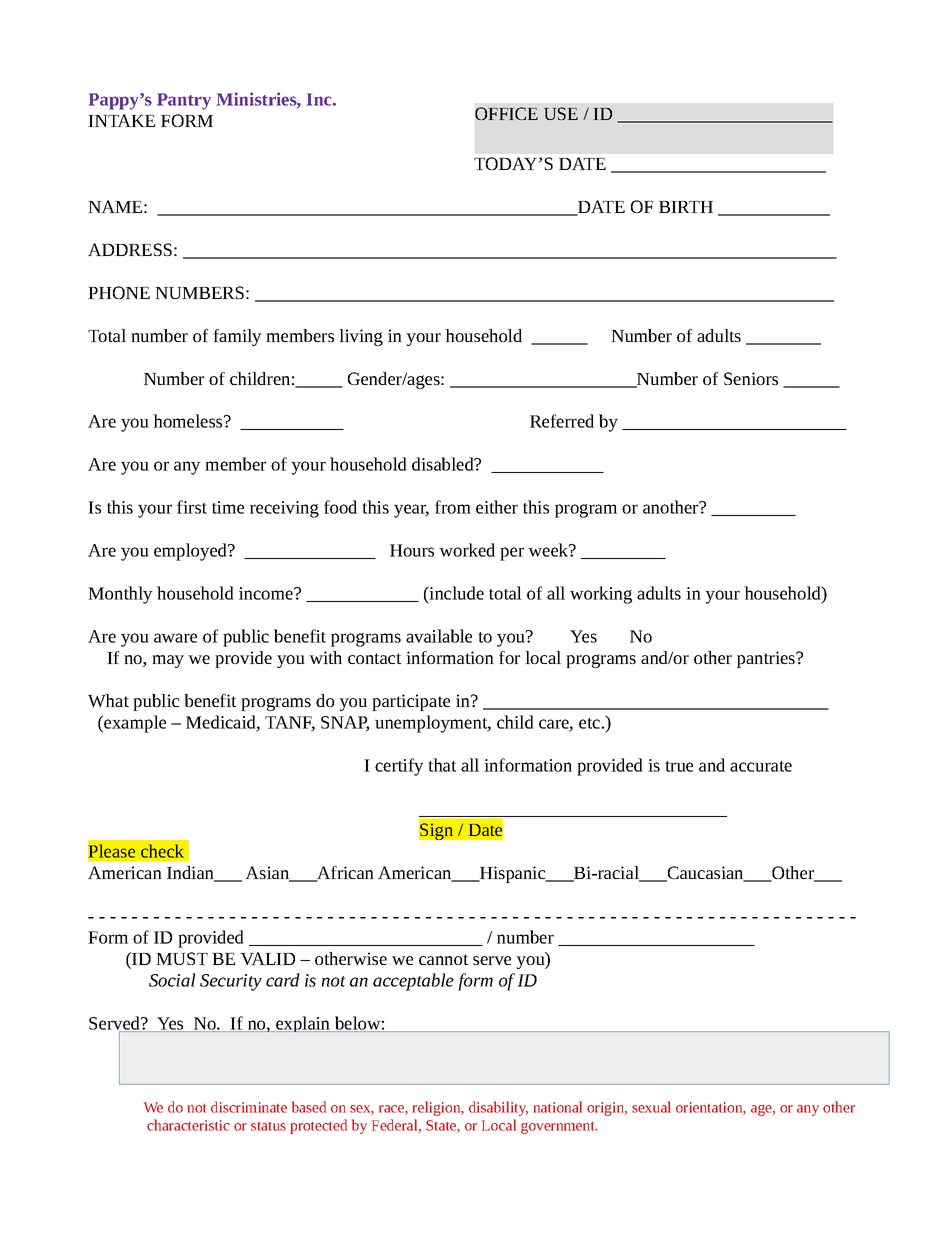 Image resolution: width=952 pixels, height=1233 pixels. Describe the element at coordinates (175, 638) in the screenshot. I see `aware` at that location.
